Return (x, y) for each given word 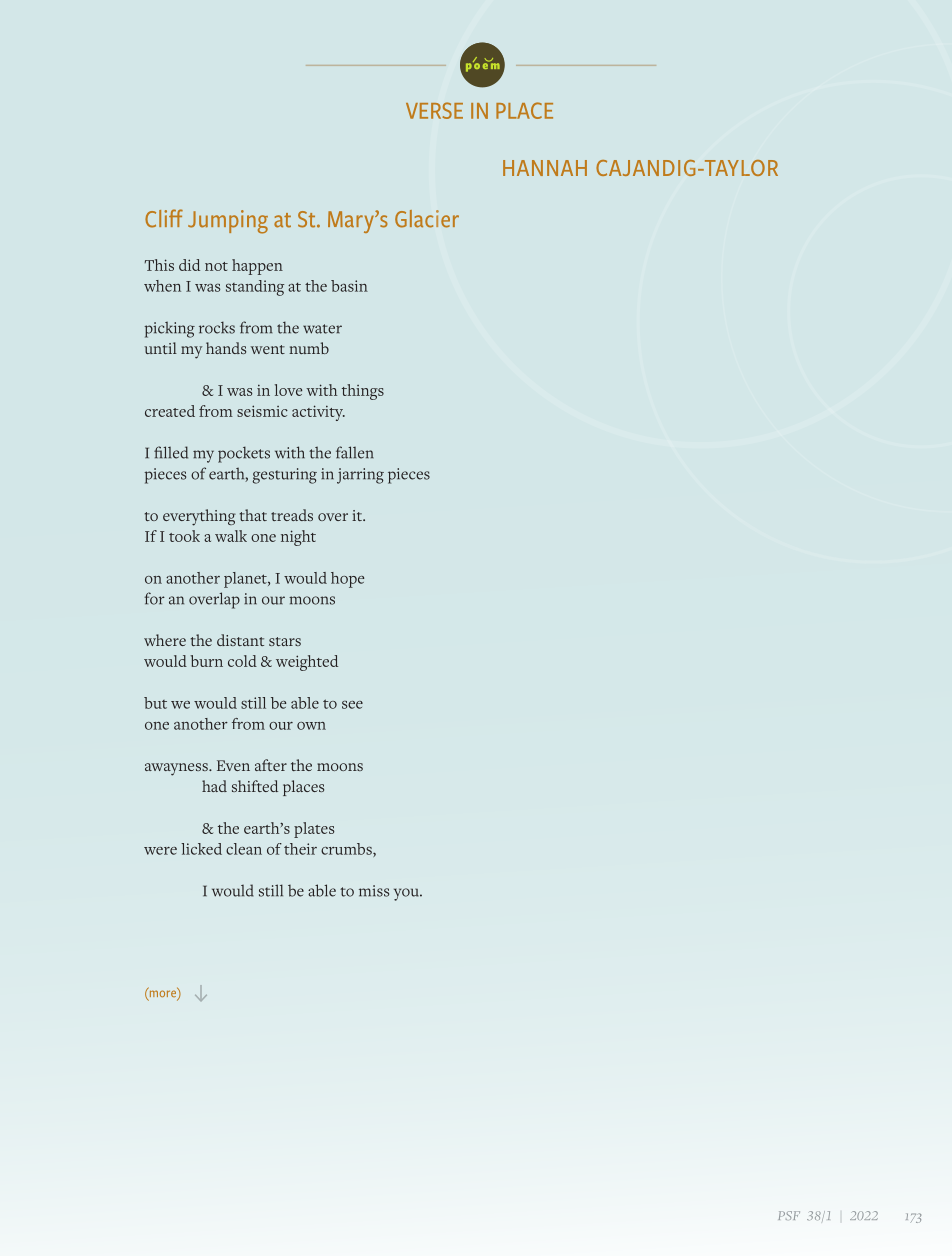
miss (374, 891)
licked (201, 849)
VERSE (434, 110)
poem (483, 66)
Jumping (228, 222)
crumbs (347, 850)
